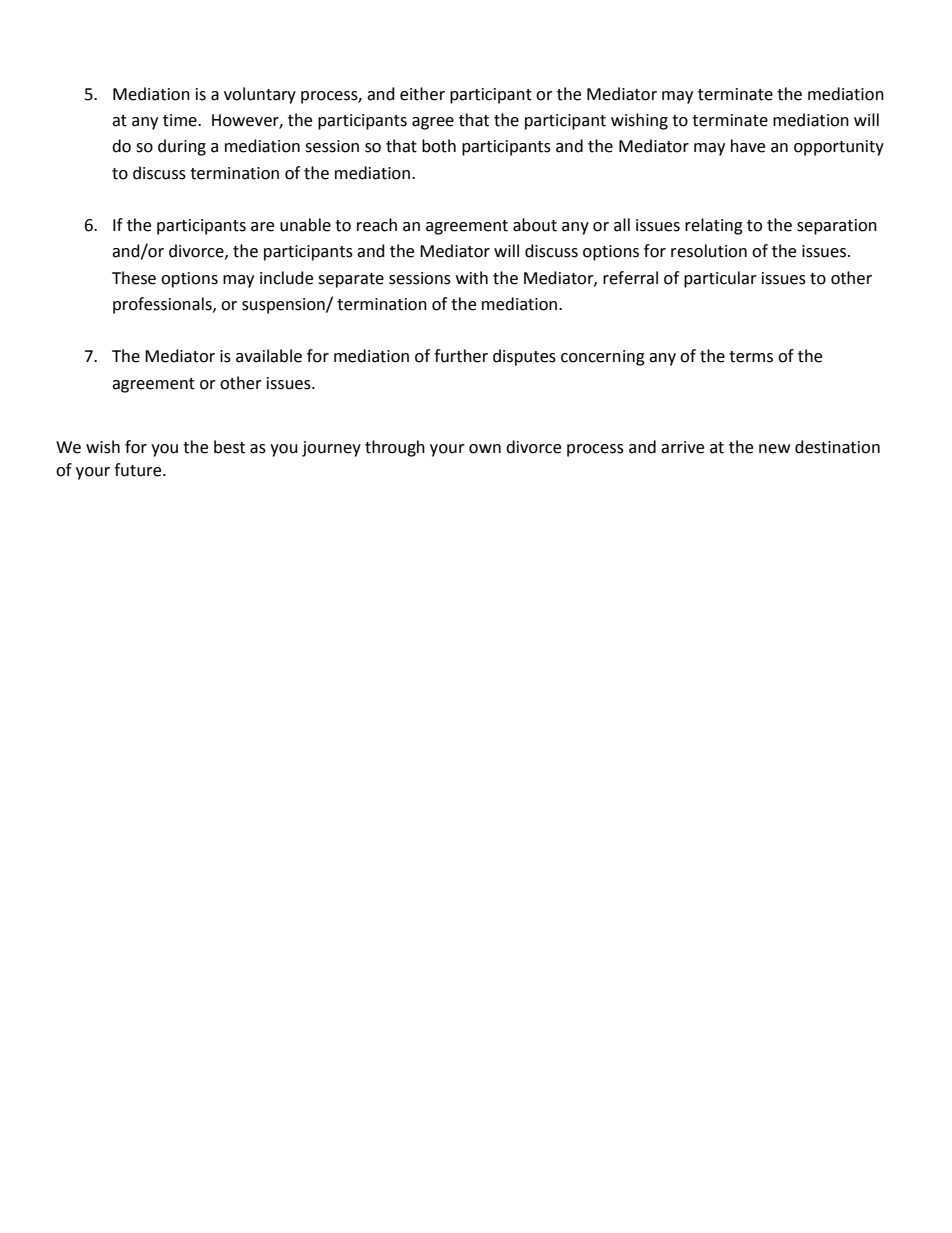 Image resolution: width=952 pixels, height=1233 pixels. Describe the element at coordinates (720, 279) in the screenshot. I see `particular` at that location.
